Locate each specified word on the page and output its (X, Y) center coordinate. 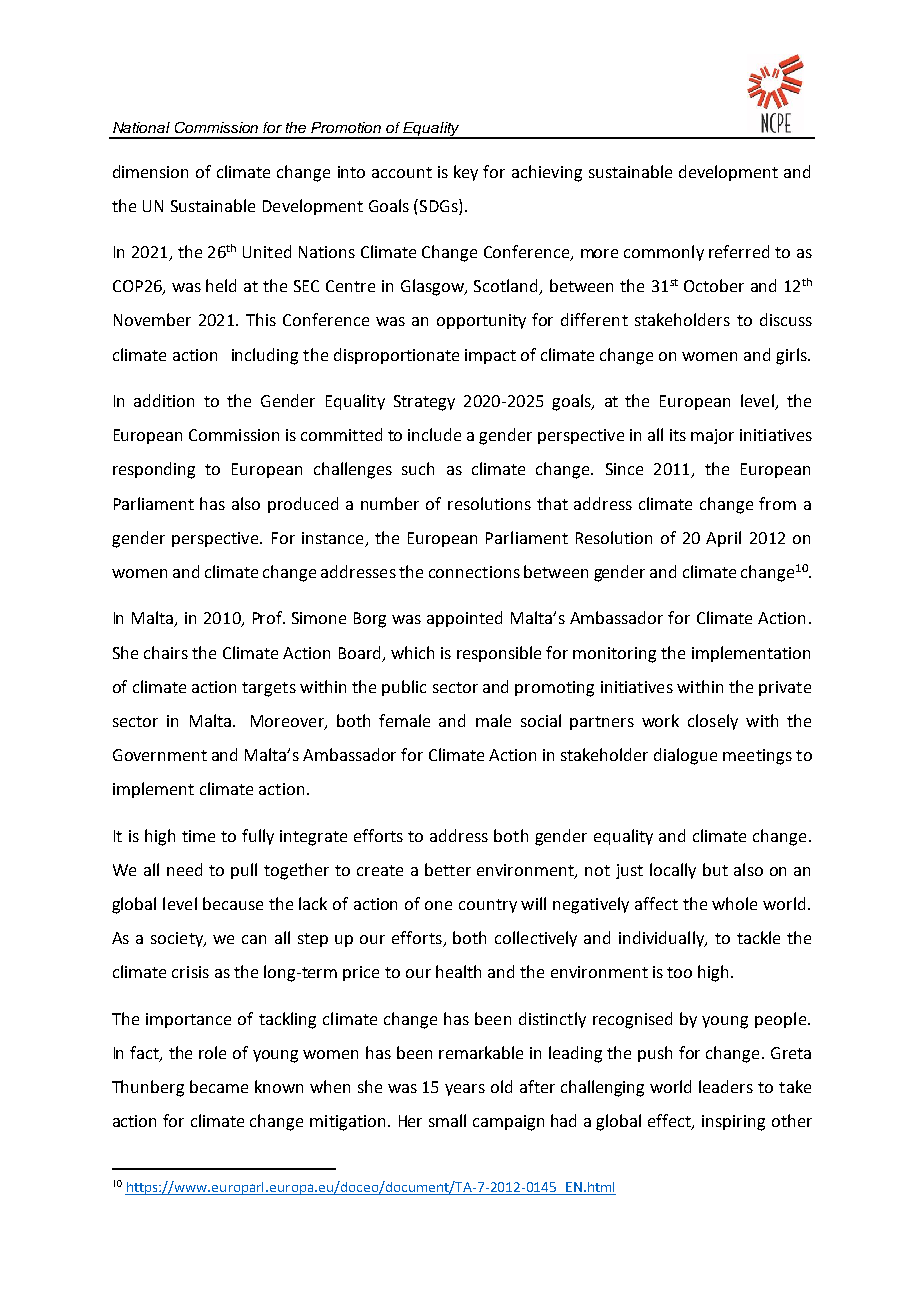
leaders (726, 1086)
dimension (150, 171)
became (219, 1086)
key (466, 173)
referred (739, 251)
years (465, 1090)
